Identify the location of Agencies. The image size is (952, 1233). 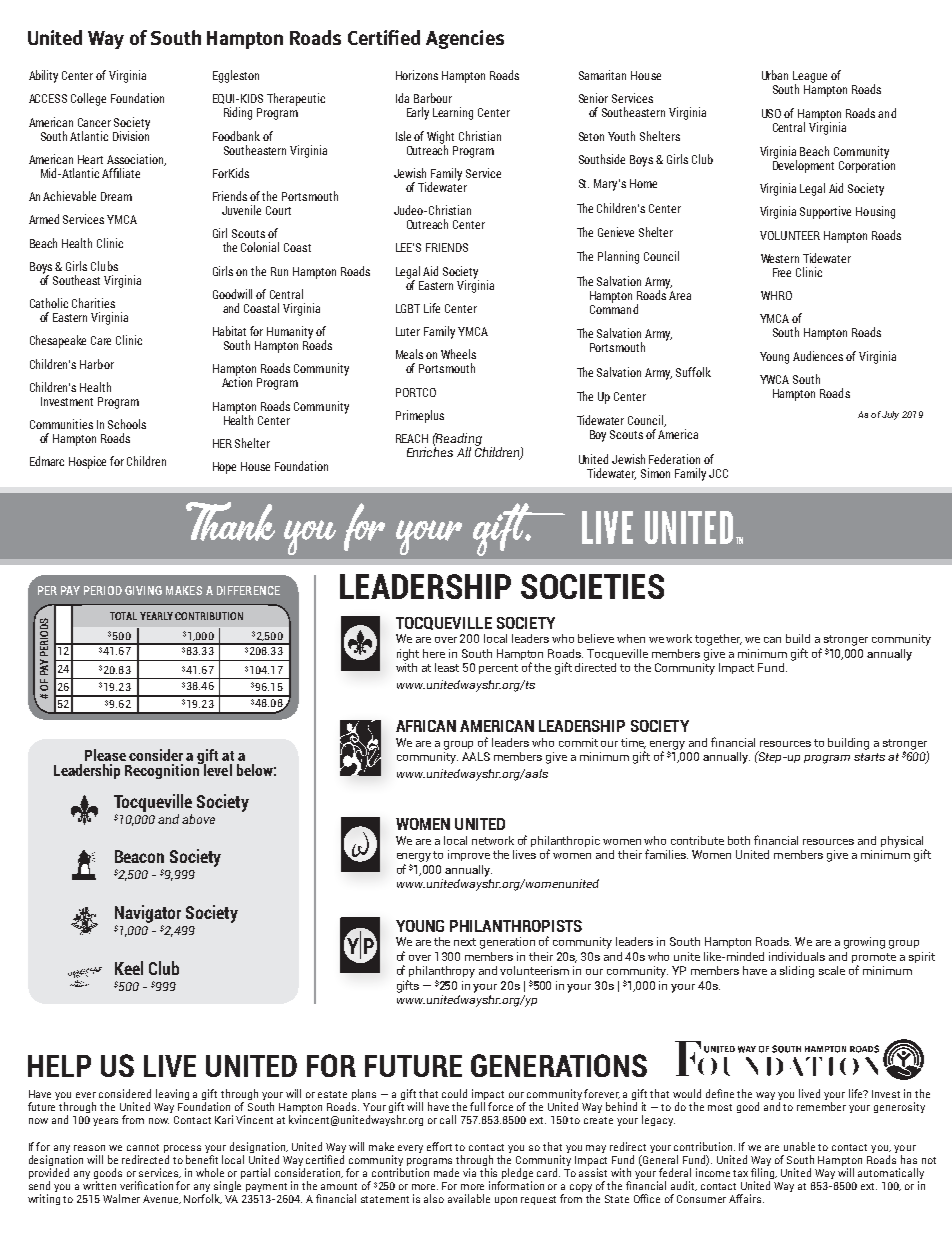
(465, 39).
